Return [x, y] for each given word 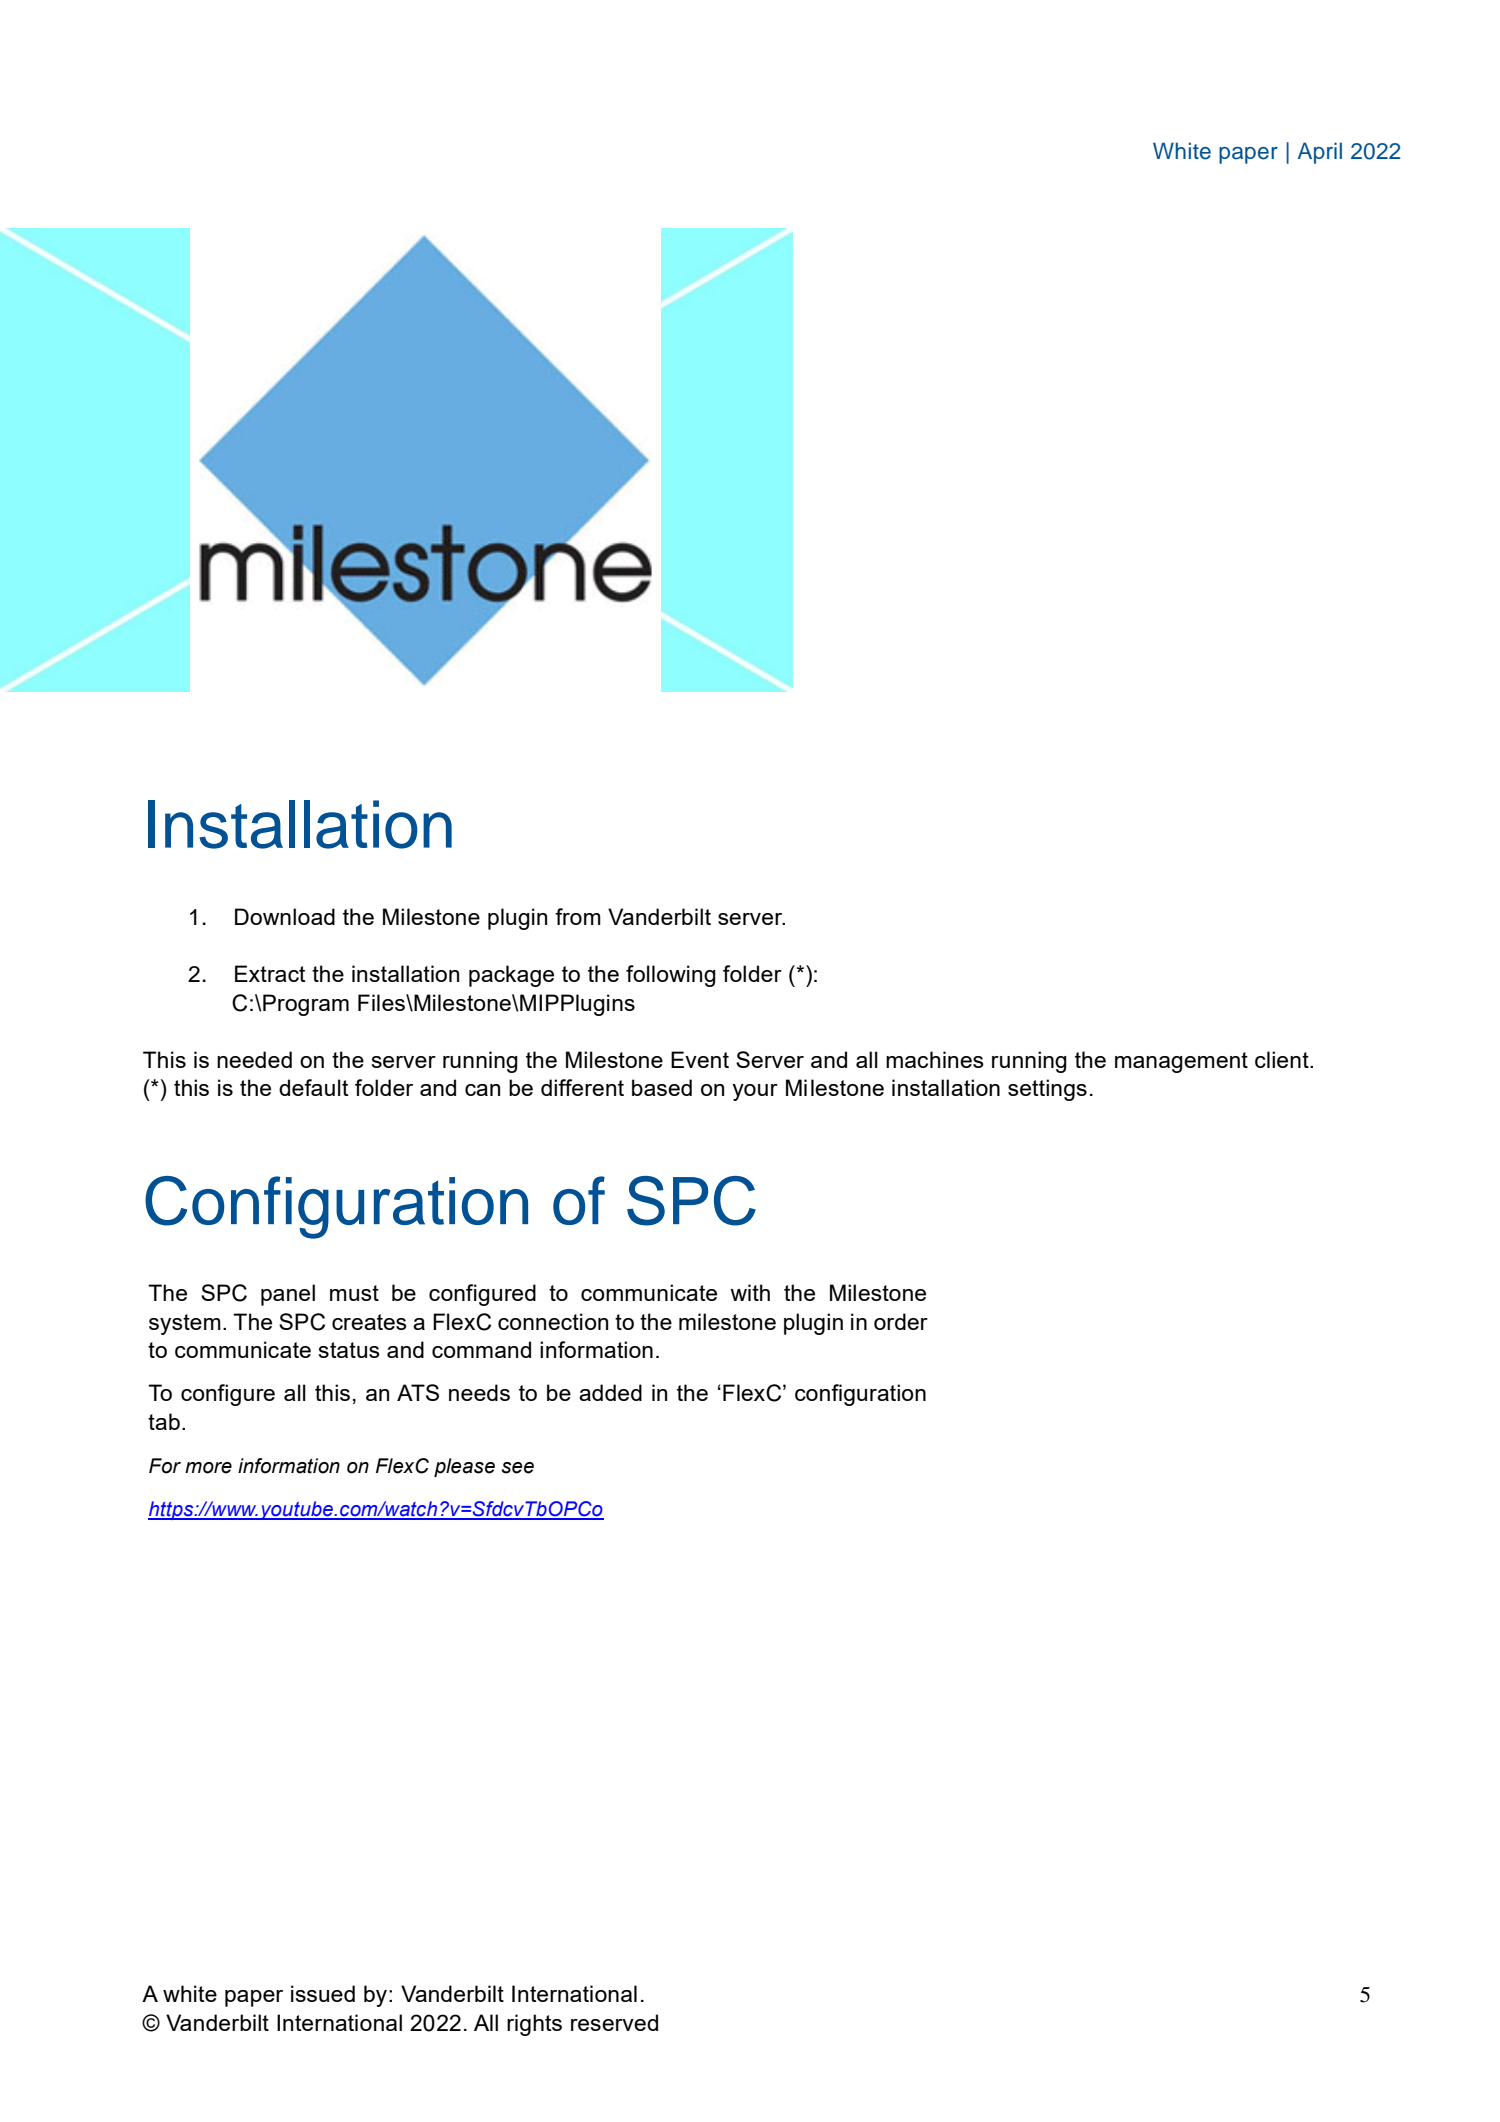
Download [285, 916]
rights [534, 2025]
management [1181, 1062]
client [1283, 1059]
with [750, 1292]
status [349, 1350]
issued [323, 1993]
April [1320, 153]
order [901, 1321]
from [578, 916]
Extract [270, 973]
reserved [614, 2022]
